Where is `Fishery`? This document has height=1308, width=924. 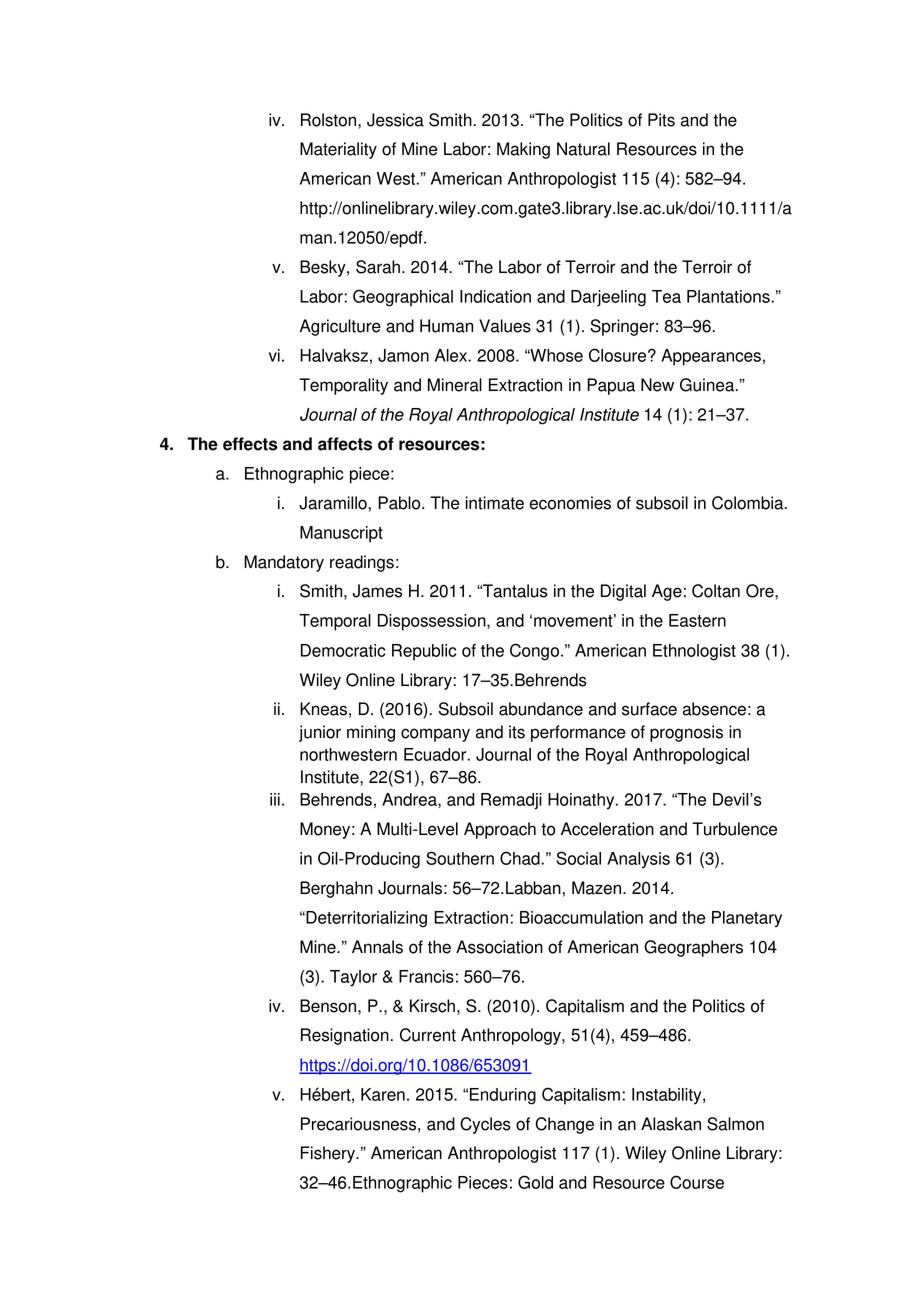 Fishery is located at coordinates (329, 1154).
